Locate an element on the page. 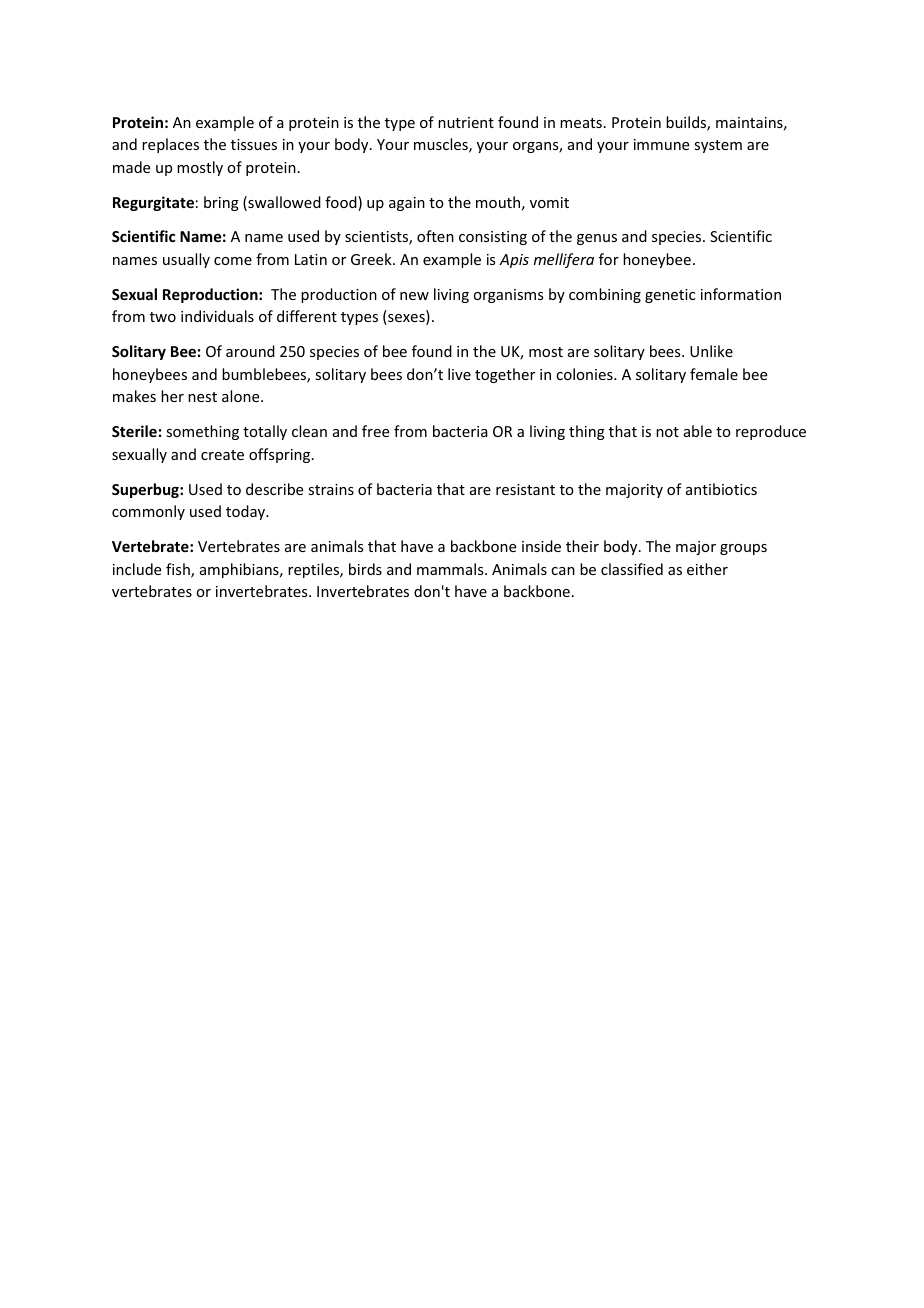 The image size is (924, 1308). mammals is located at coordinates (451, 569).
